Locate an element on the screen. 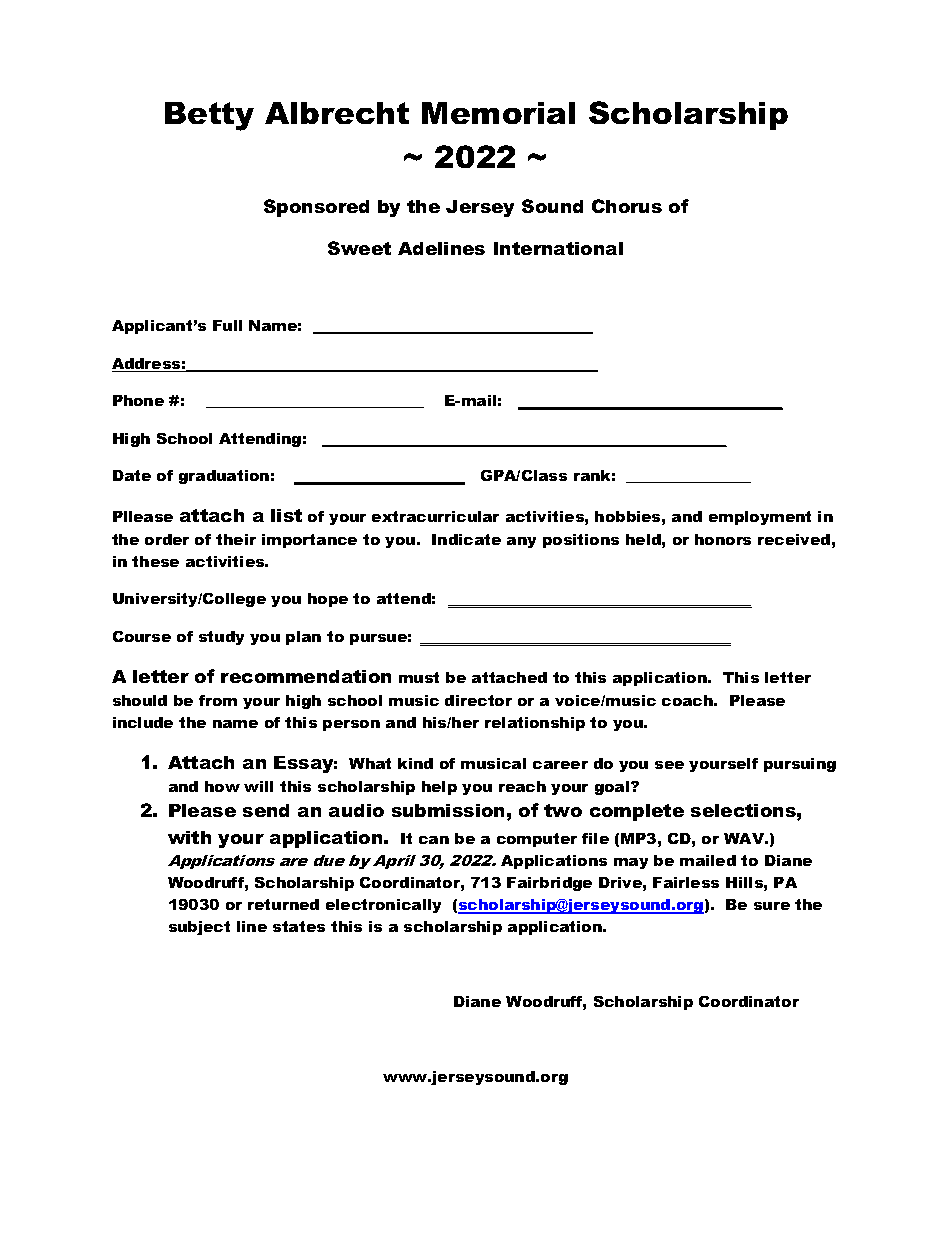 This screenshot has height=1233, width=952. see is located at coordinates (669, 765).
